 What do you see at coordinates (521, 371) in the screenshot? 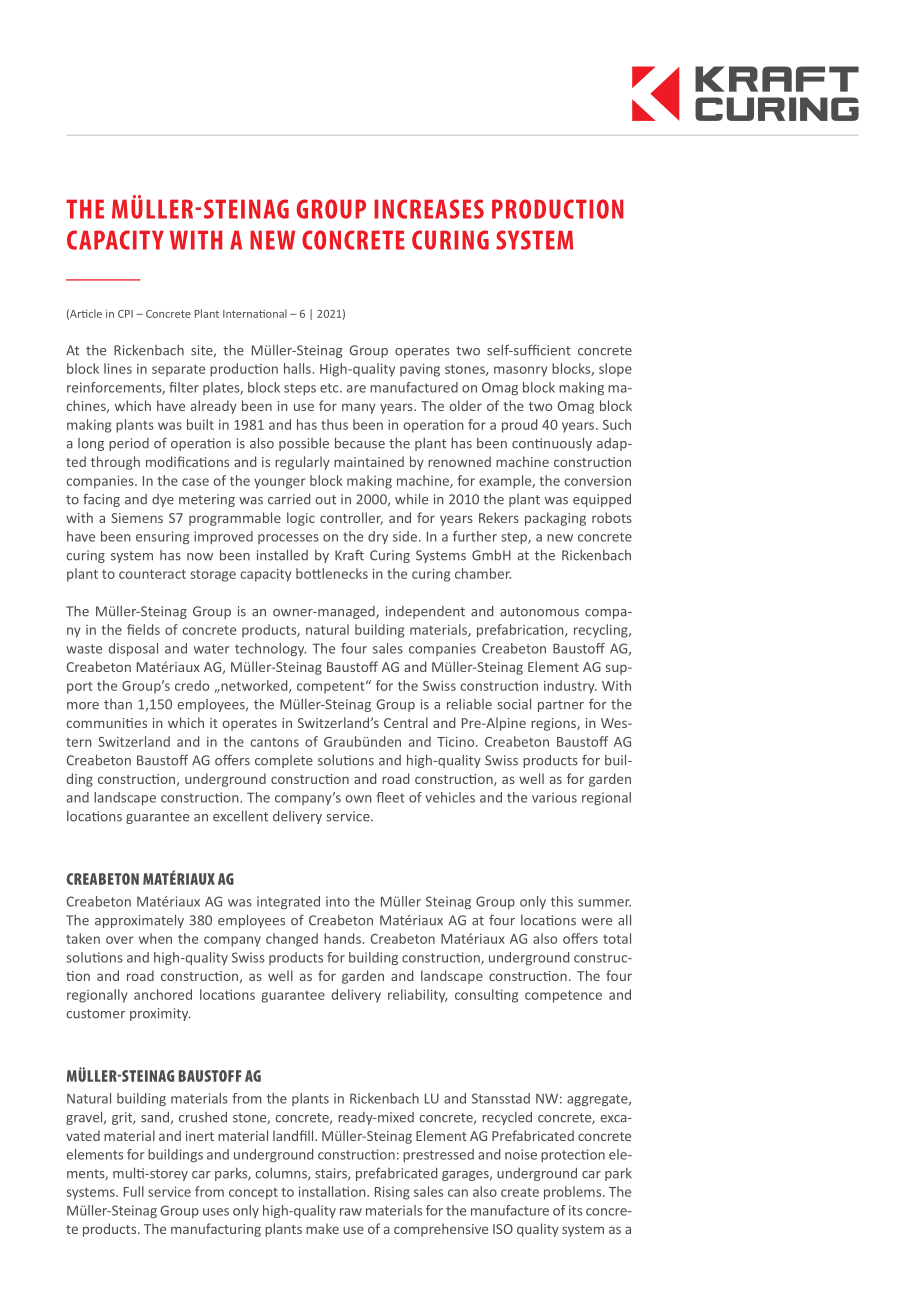
I see `masonry` at bounding box center [521, 371].
